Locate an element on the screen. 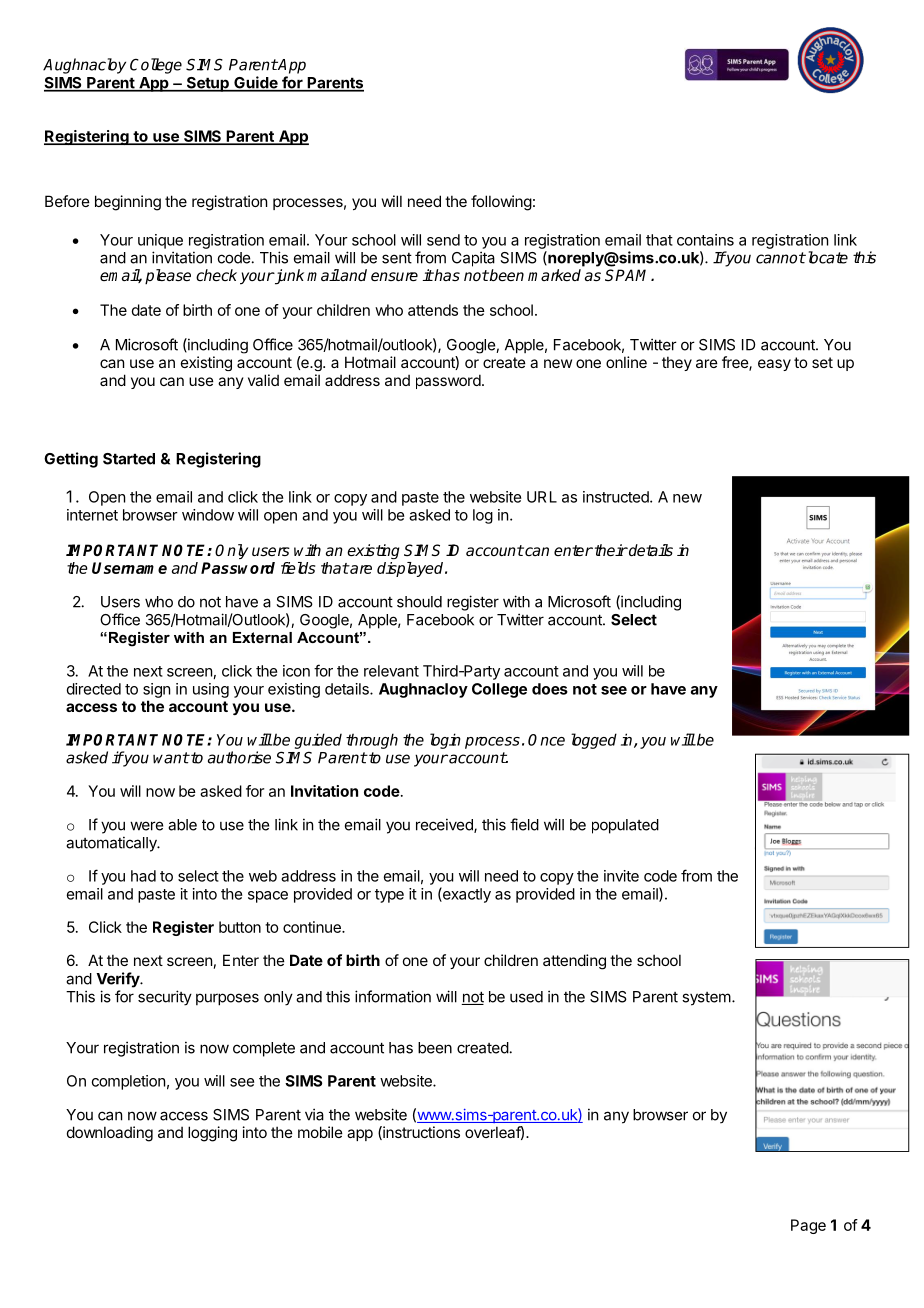 Image resolution: width=924 pixels, height=1308 pixels. URL is located at coordinates (542, 497).
